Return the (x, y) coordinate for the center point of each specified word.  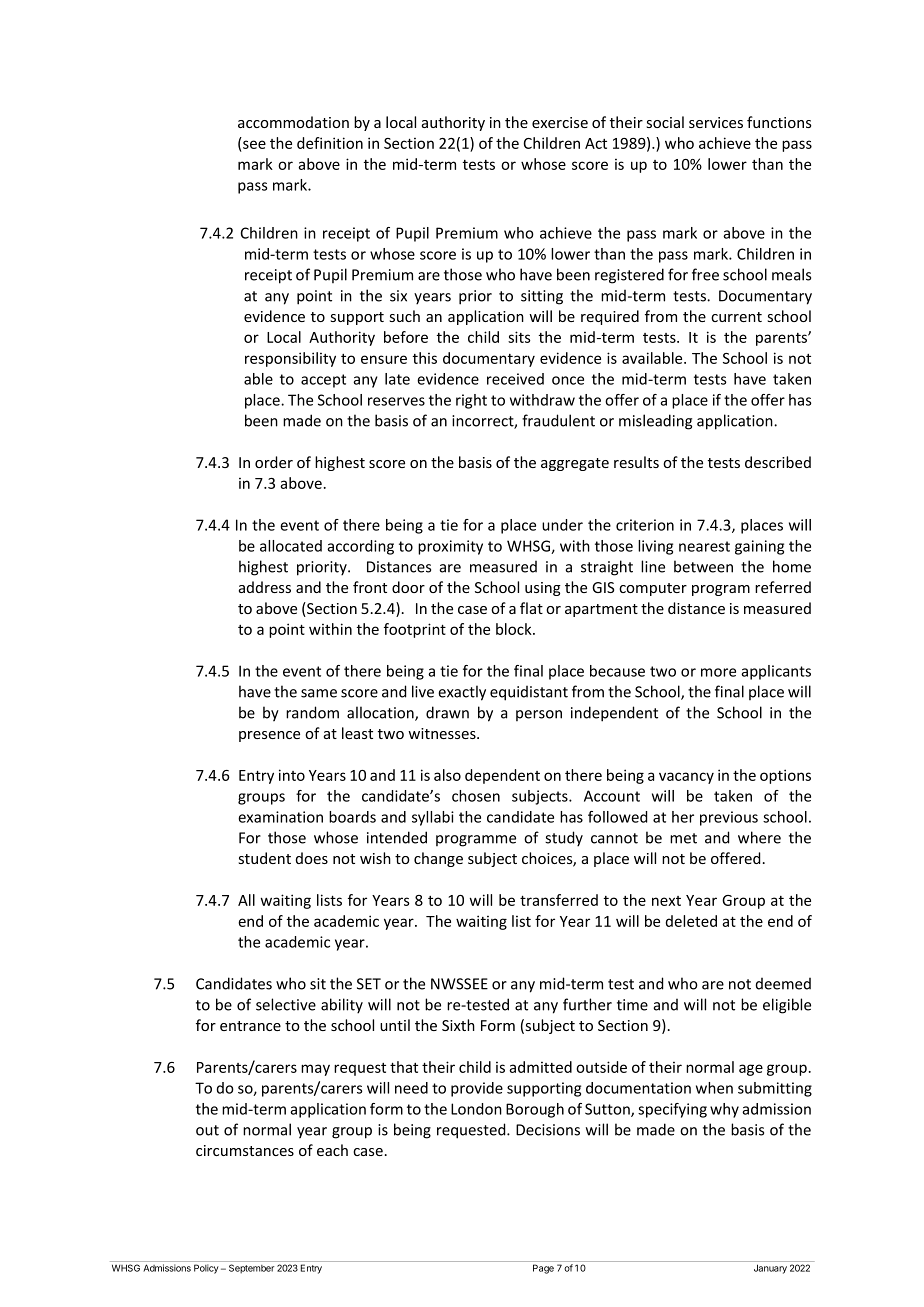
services (716, 122)
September (251, 1269)
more (718, 672)
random (312, 712)
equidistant (529, 693)
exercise (560, 122)
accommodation (293, 122)
